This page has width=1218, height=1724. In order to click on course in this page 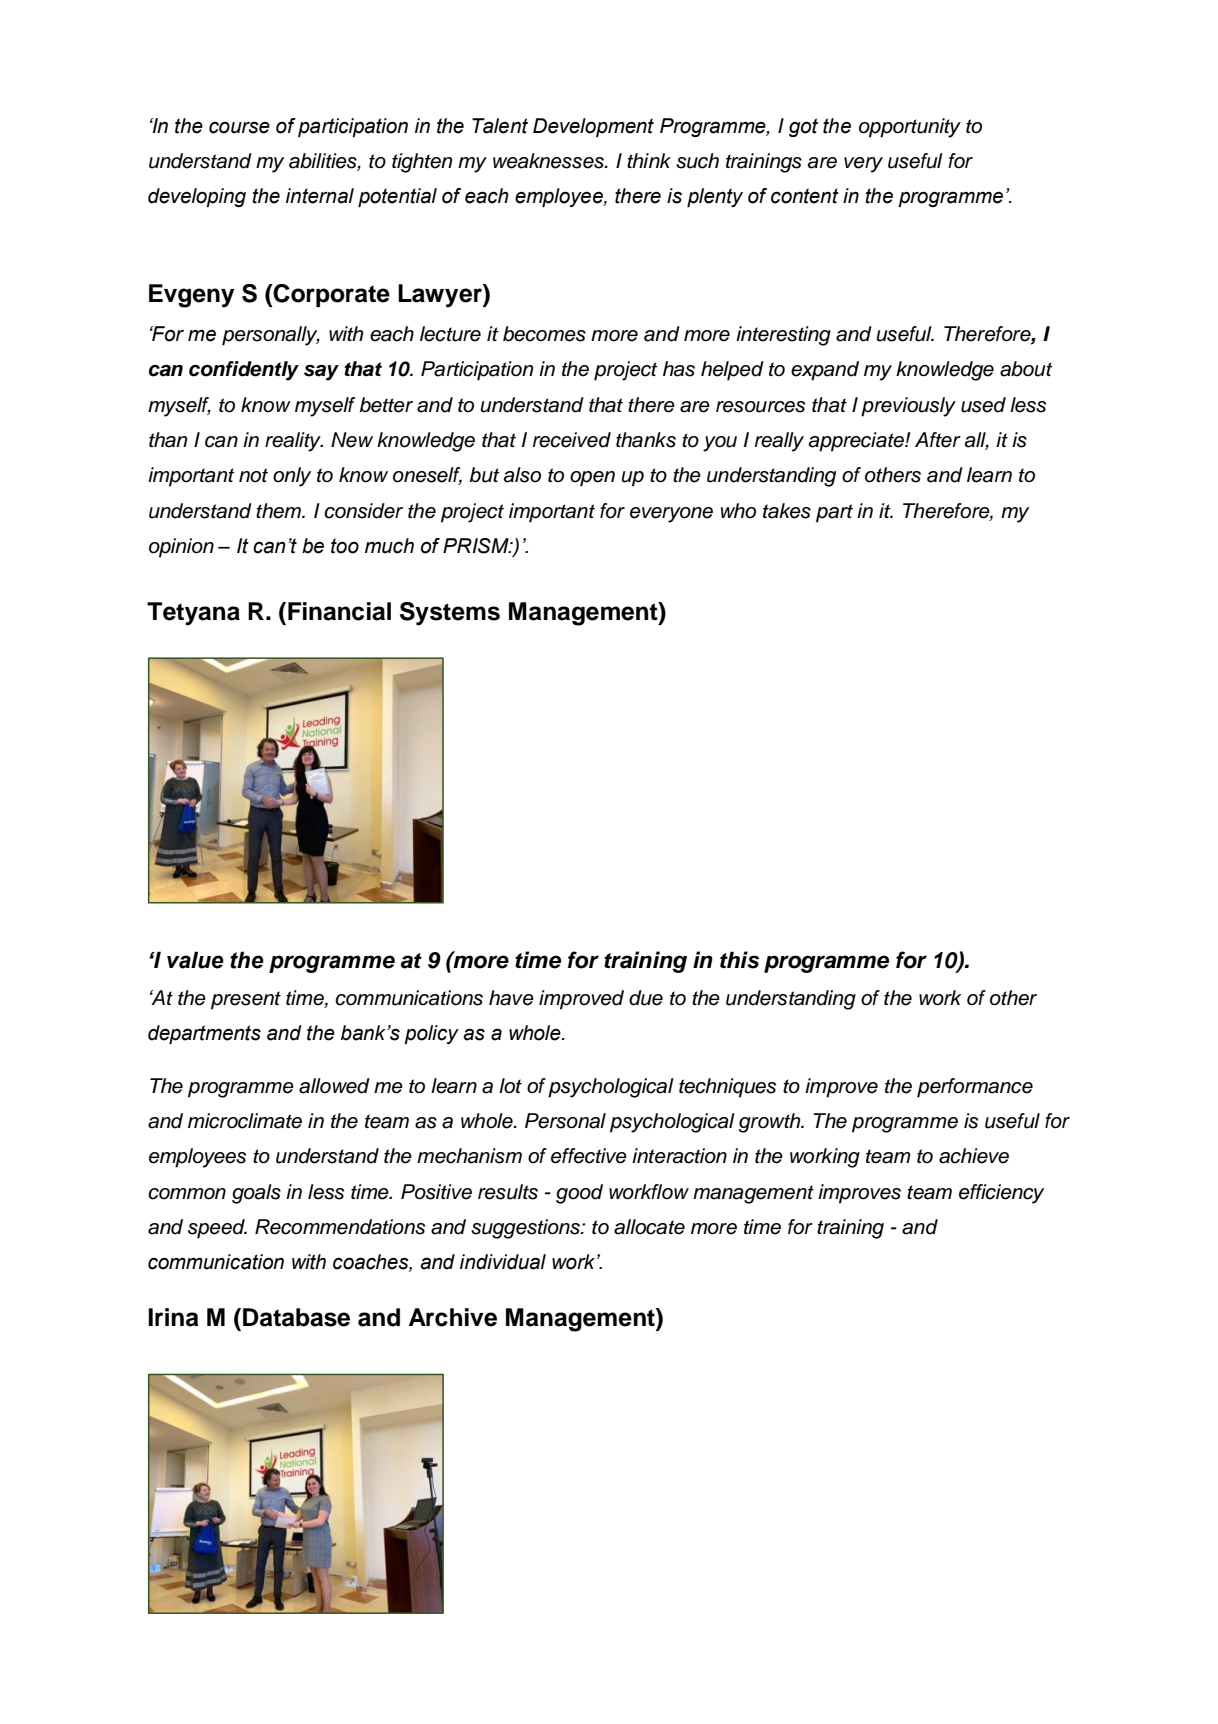, I will do `click(239, 127)`.
